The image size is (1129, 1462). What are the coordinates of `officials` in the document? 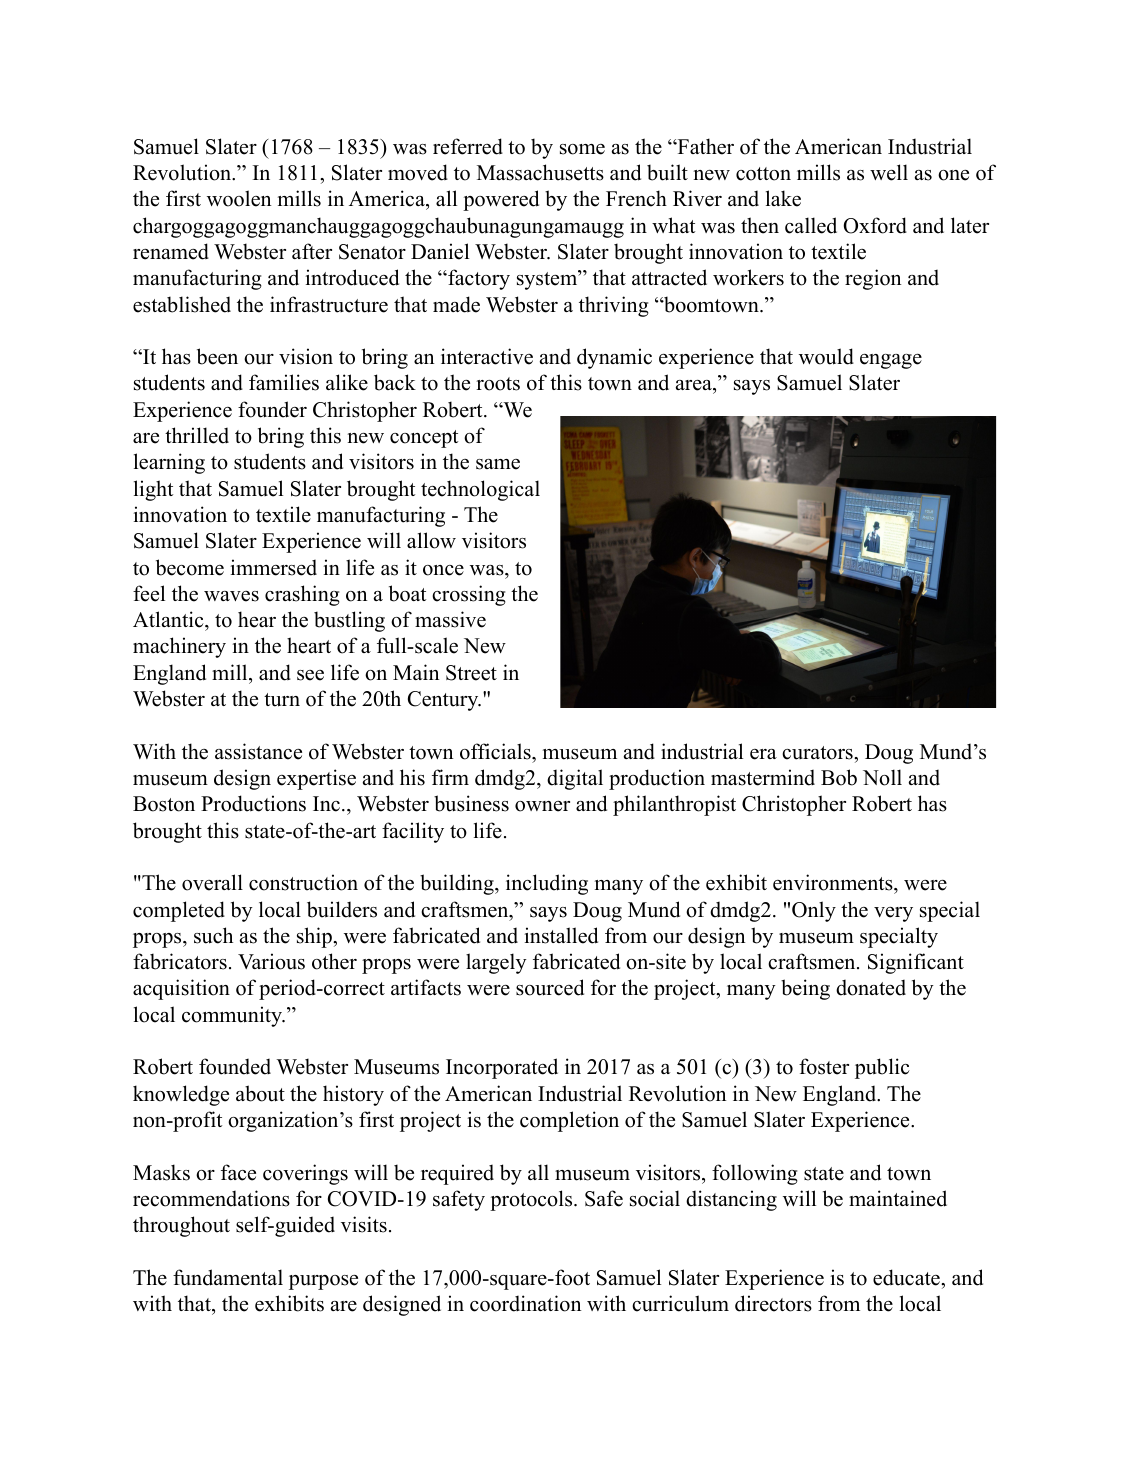 It's located at (496, 751).
